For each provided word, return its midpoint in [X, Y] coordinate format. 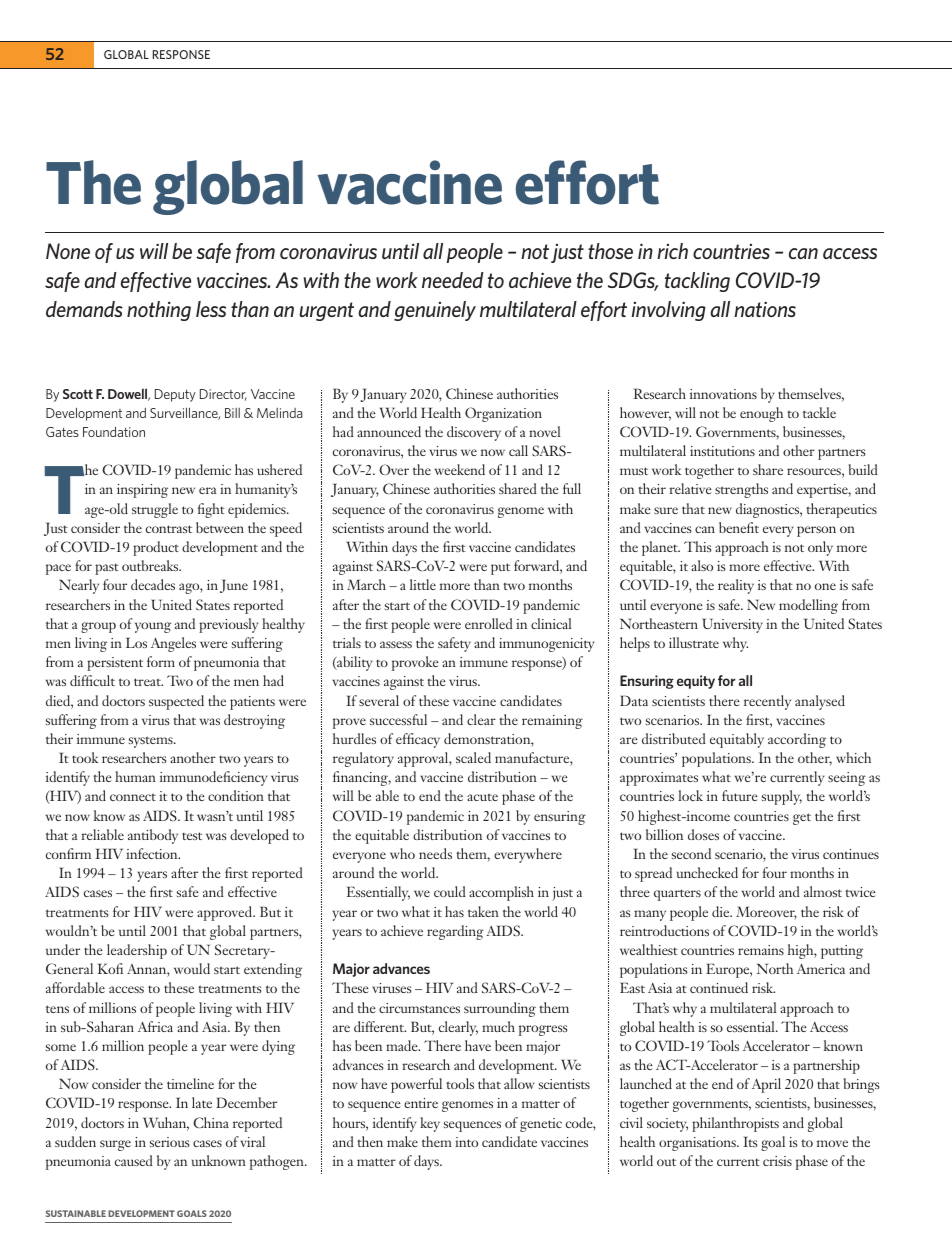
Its [750, 1141]
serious [170, 1142]
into [466, 1142]
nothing [159, 311]
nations [765, 309]
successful [398, 719]
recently [767, 702]
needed [453, 280]
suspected [176, 702]
